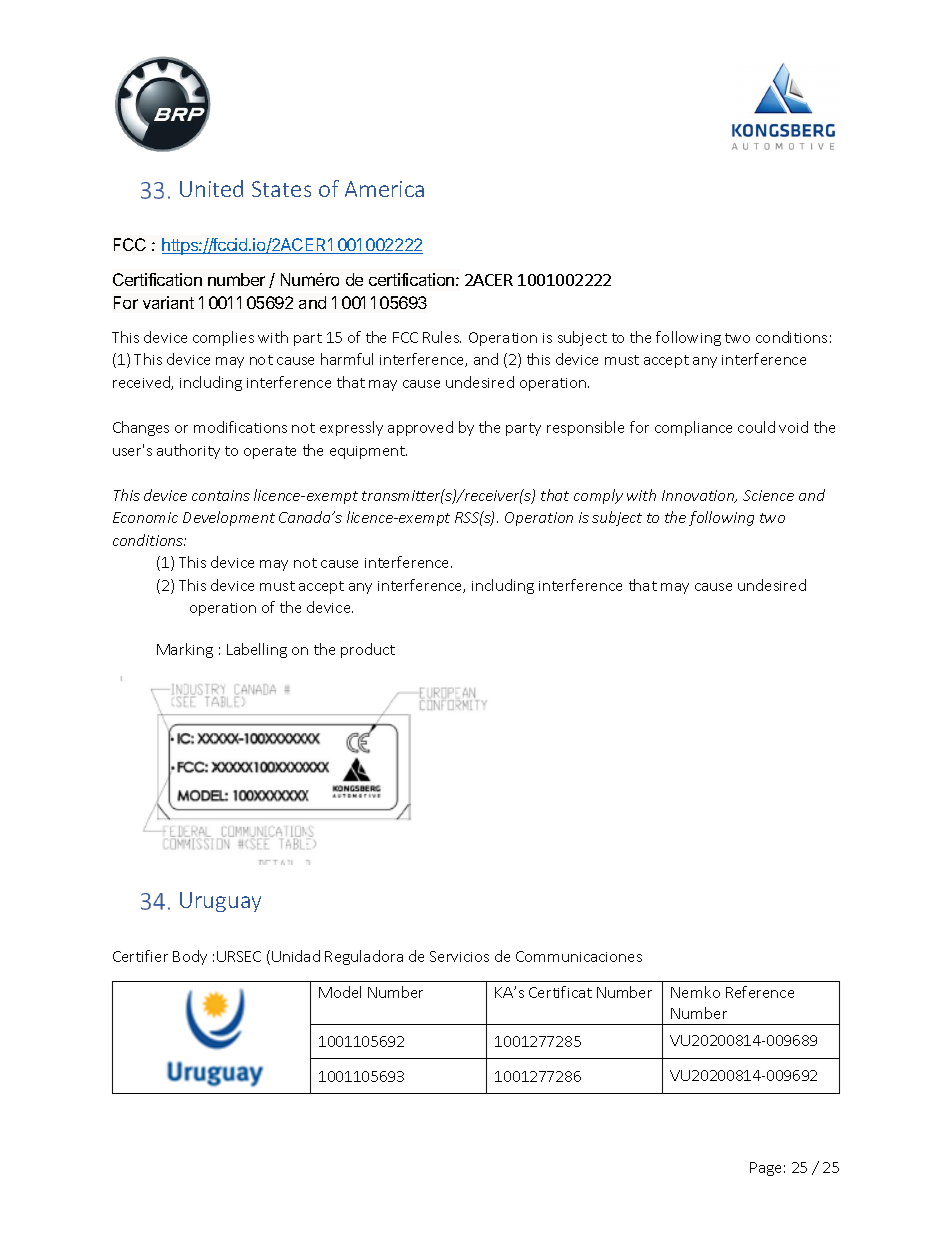 The image size is (952, 1233). What do you see at coordinates (756, 427) in the screenshot?
I see `could` at bounding box center [756, 427].
